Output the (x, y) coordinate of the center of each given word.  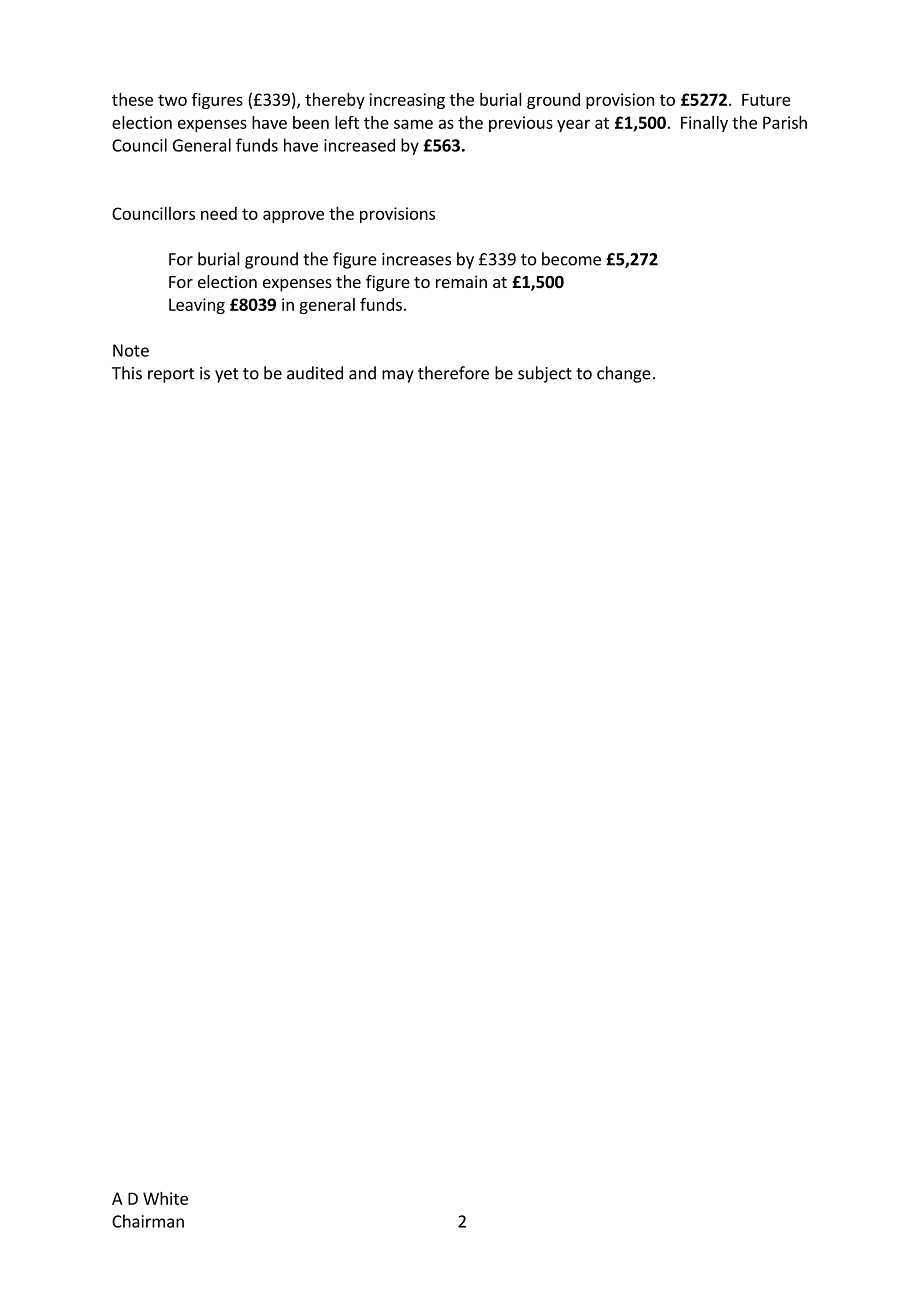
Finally (704, 124)
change (624, 374)
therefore (453, 373)
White (165, 1198)
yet (227, 375)
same (413, 124)
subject (545, 374)
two (172, 100)
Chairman (148, 1221)
